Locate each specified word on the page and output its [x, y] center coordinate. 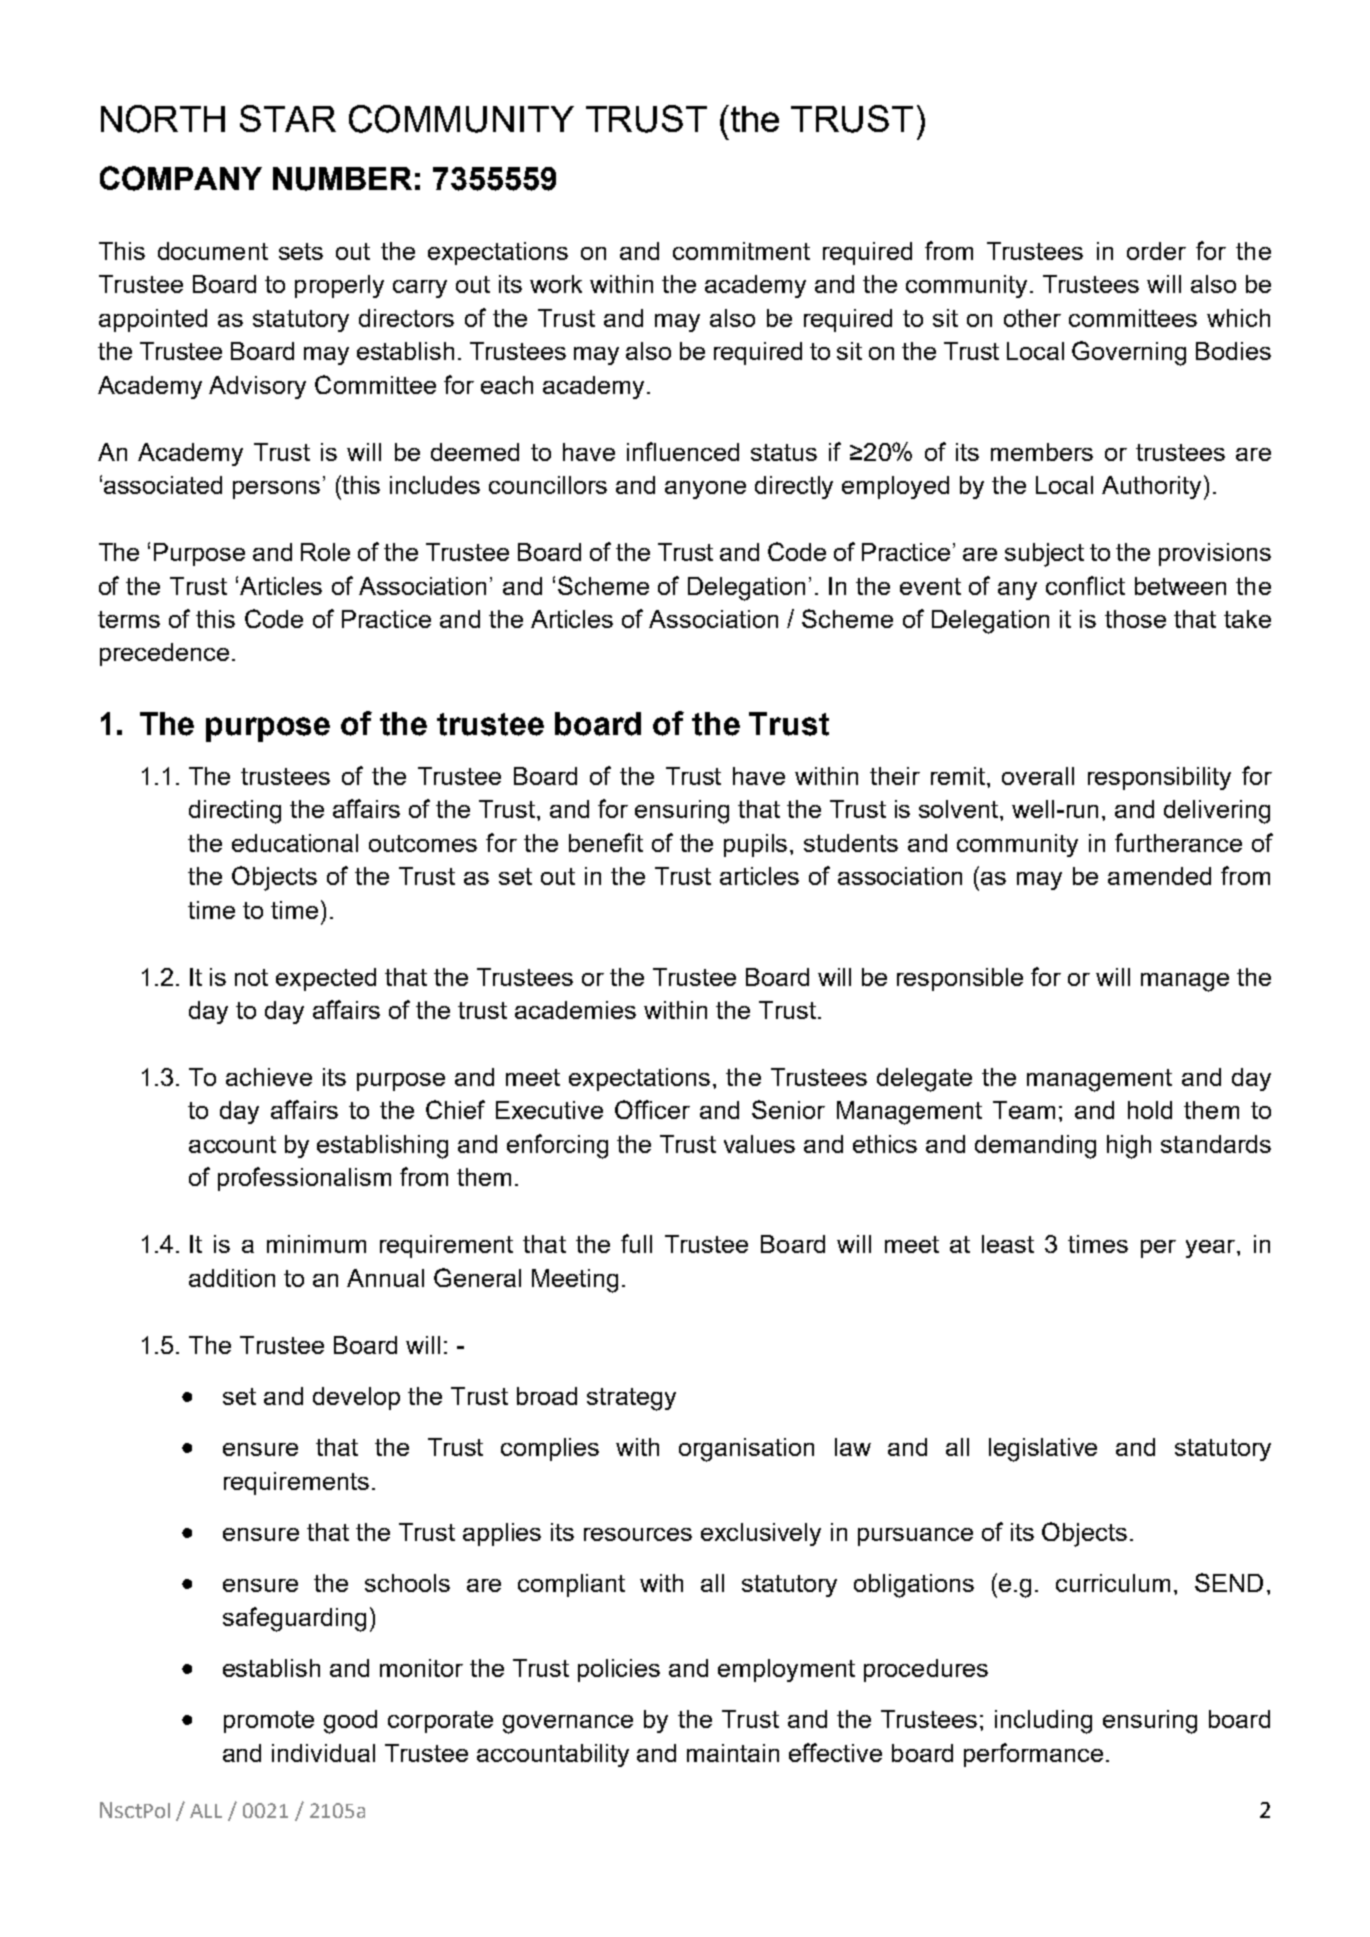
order [1156, 251]
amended [1159, 876]
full [636, 1243]
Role [325, 552]
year [1212, 1249]
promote [269, 1722]
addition [232, 1278]
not [251, 977]
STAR [288, 118]
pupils [755, 845]
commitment [741, 251]
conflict [1085, 585]
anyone [705, 490]
